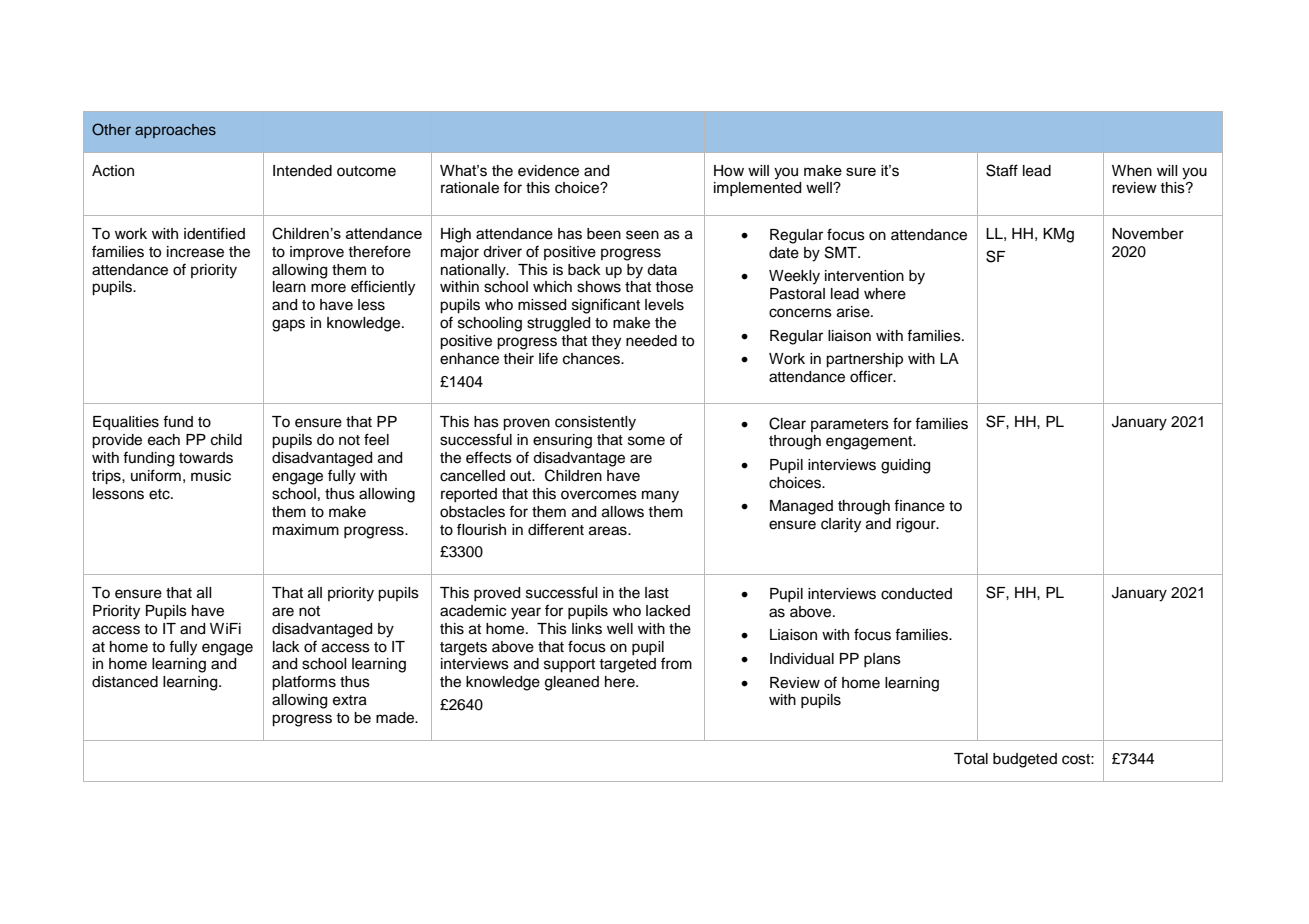 This screenshot has height=924, width=1309. Describe the element at coordinates (175, 131) in the screenshot. I see `approaches` at that location.
